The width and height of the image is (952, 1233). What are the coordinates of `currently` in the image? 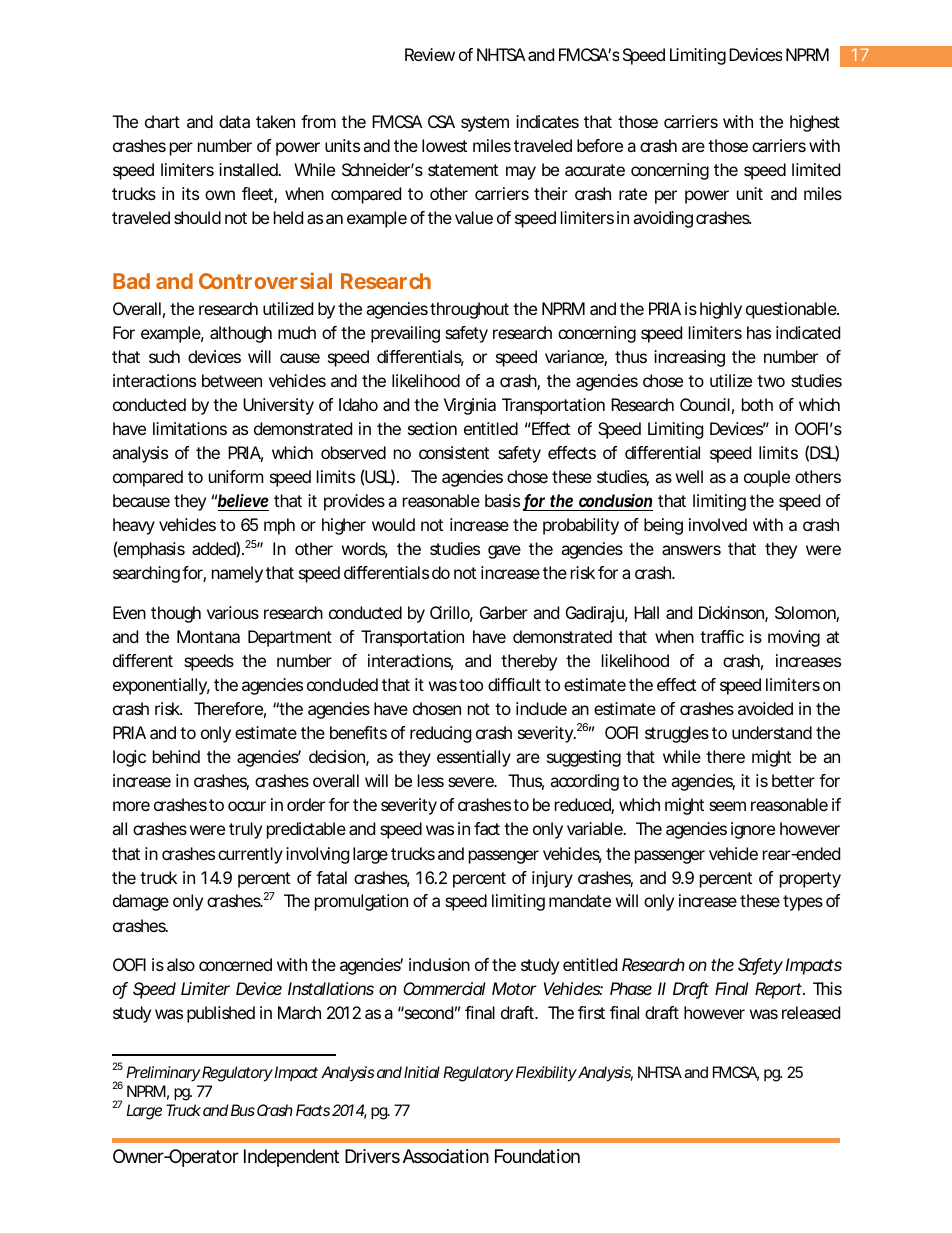 It's located at (250, 855).
